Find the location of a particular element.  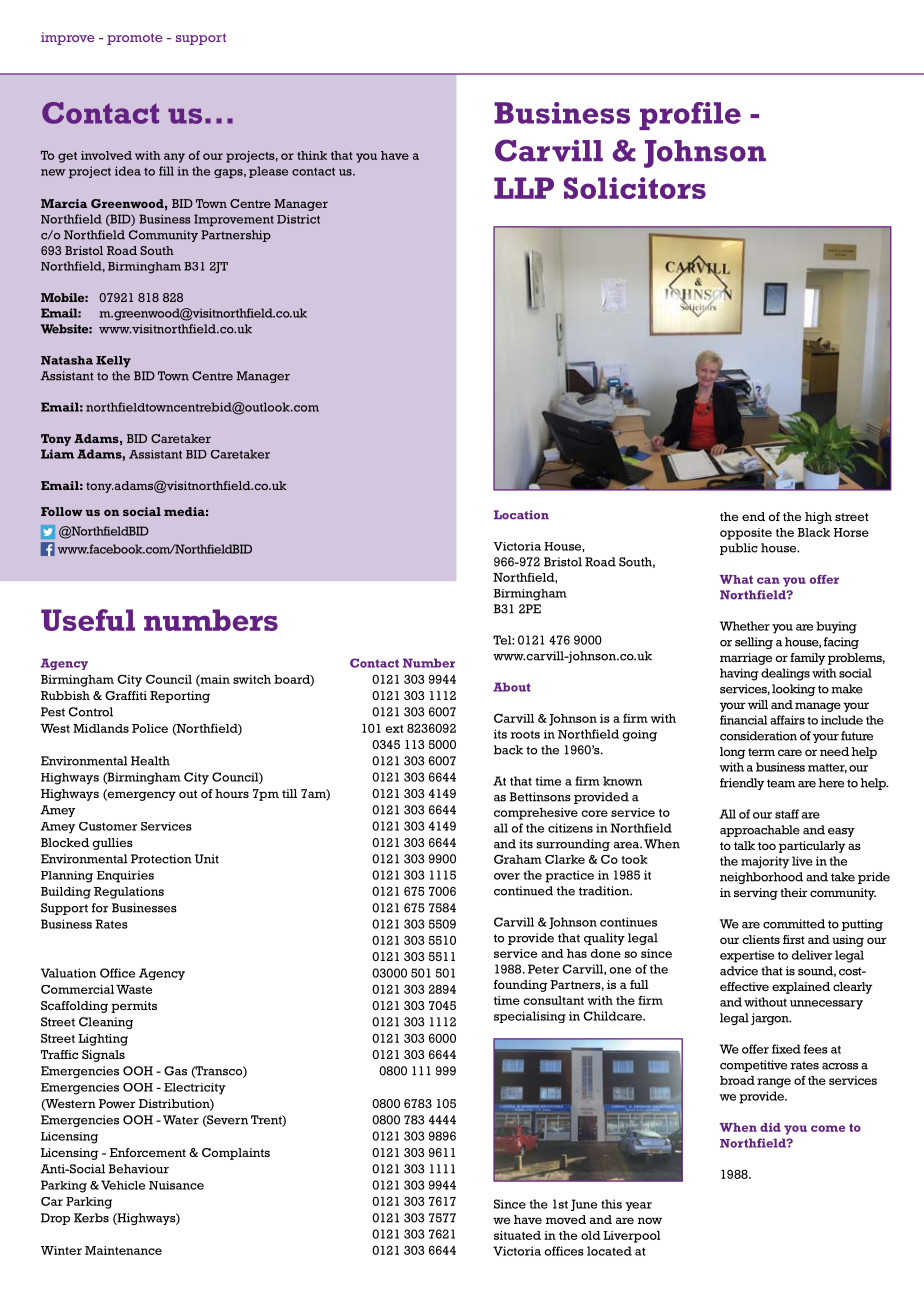

promote is located at coordinates (135, 39).
